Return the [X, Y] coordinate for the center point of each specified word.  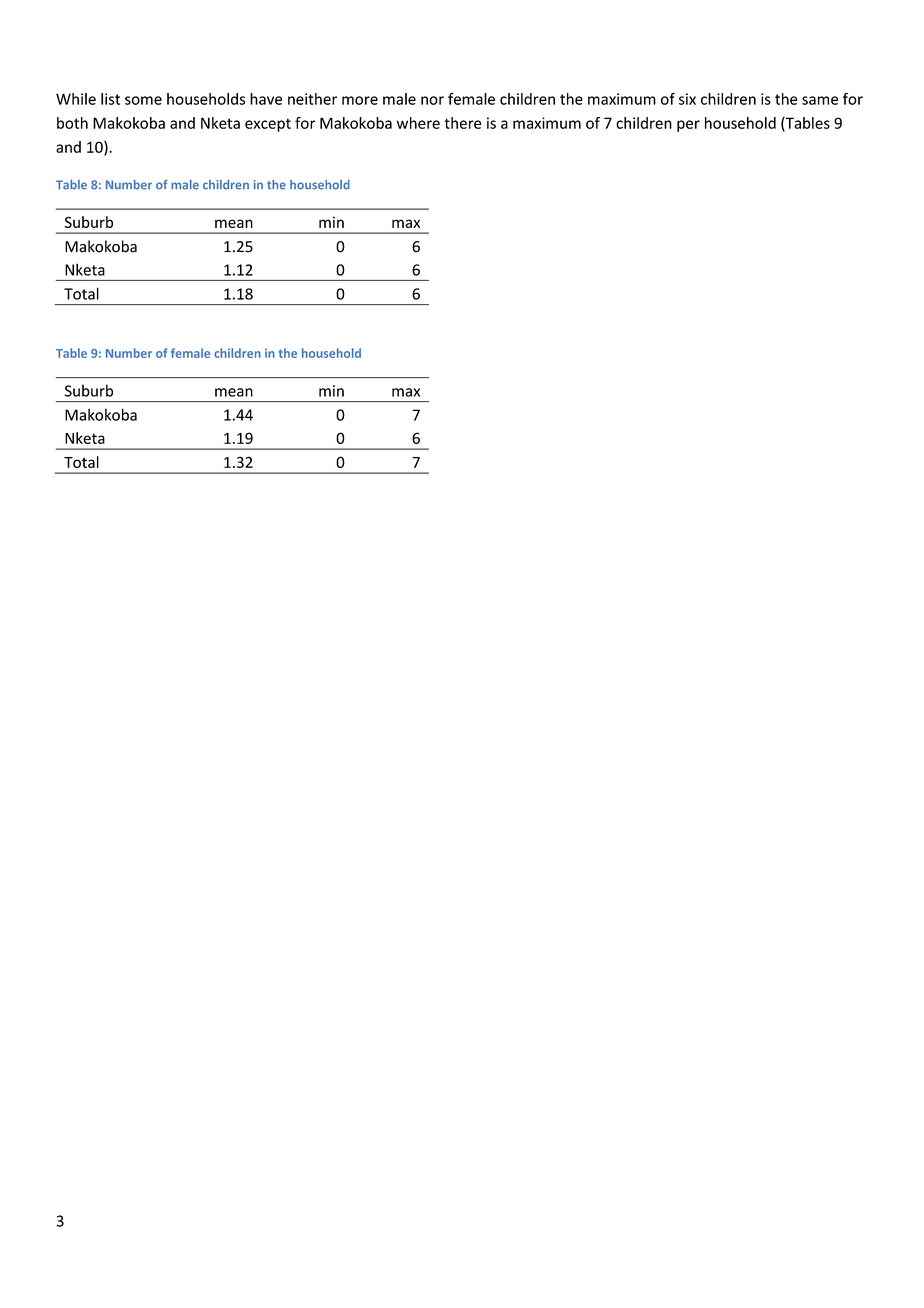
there [462, 123]
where [418, 123]
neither [312, 99]
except [268, 125]
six [687, 99]
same [820, 100]
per [688, 126]
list [110, 99]
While [76, 99]
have [266, 99]
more [360, 100]
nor [432, 100]
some [143, 100]
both [72, 123]
